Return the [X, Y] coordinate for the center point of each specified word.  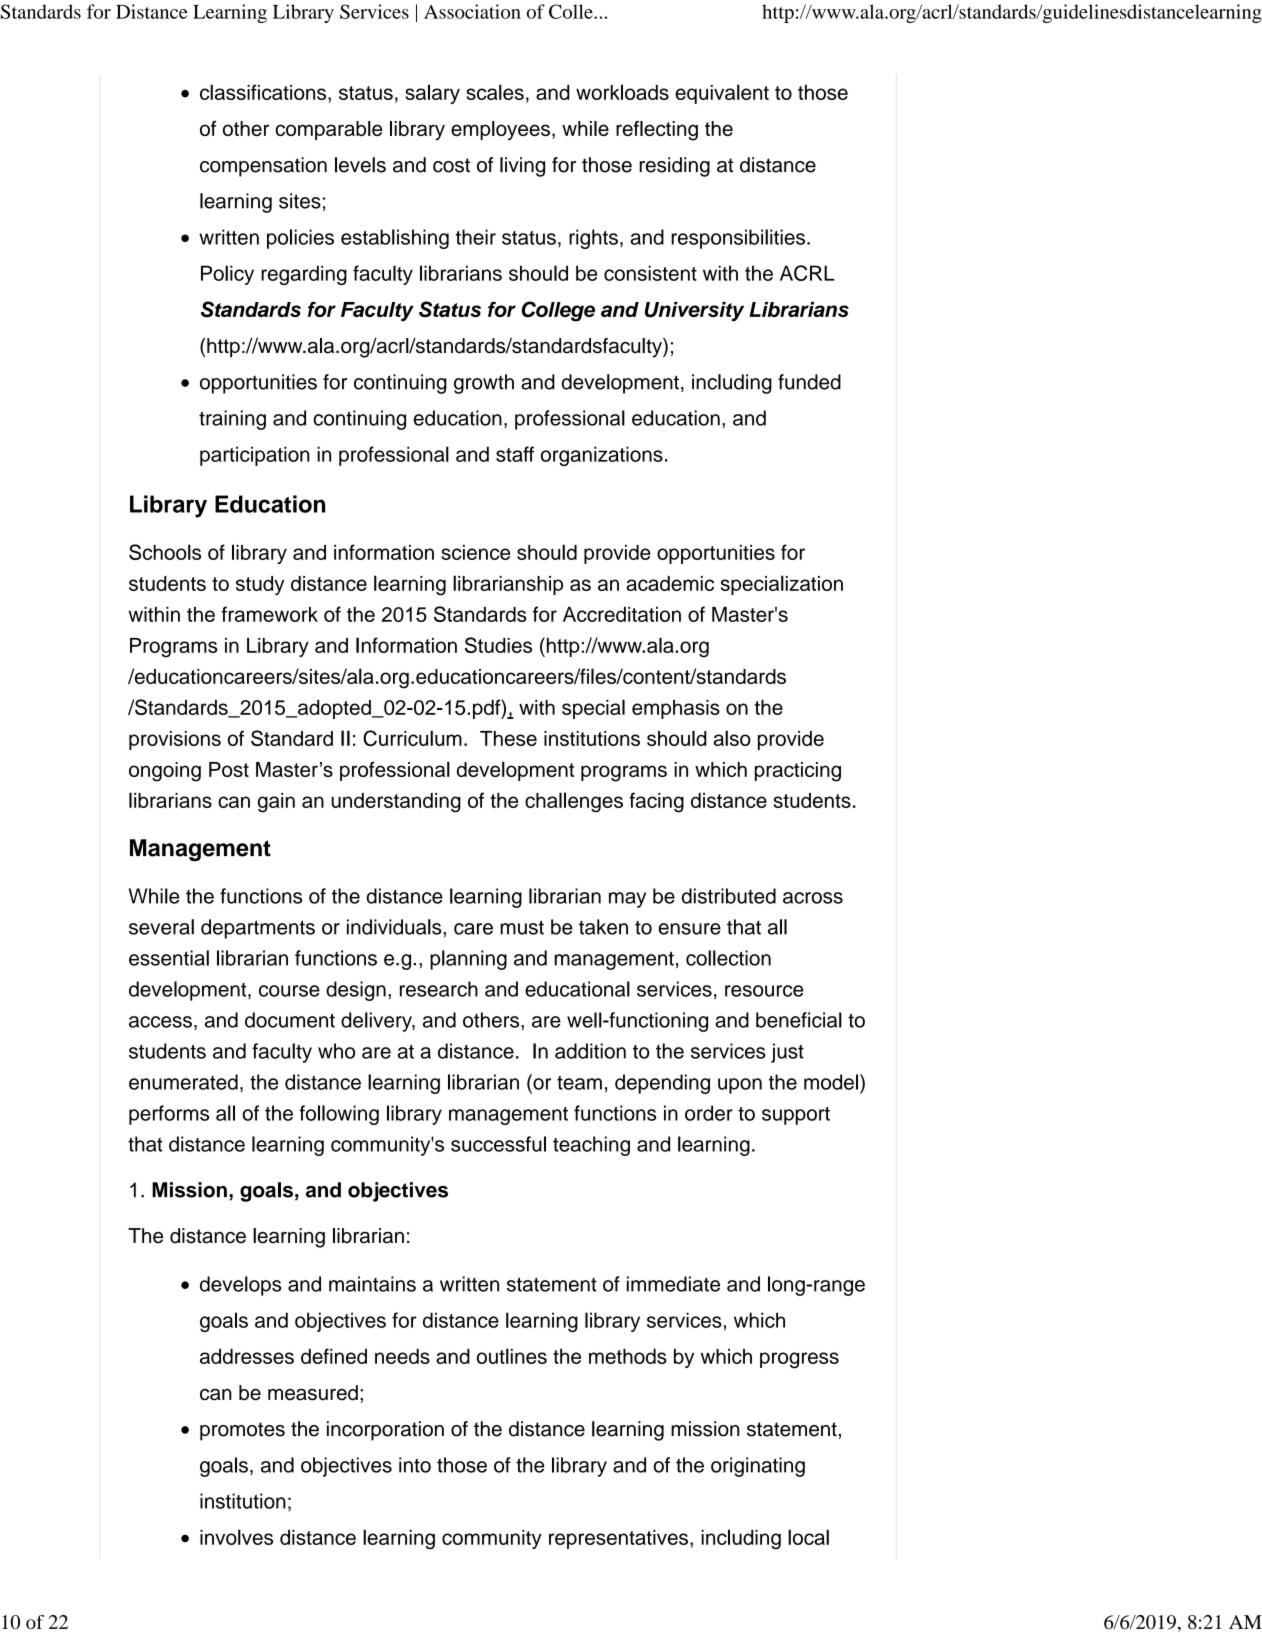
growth [484, 384]
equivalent [722, 94]
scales [495, 92]
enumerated [183, 1082]
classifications [264, 92]
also [732, 738]
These [508, 738]
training [232, 420]
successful [498, 1144]
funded [809, 382]
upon [740, 1086]
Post [229, 769]
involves [236, 1537]
